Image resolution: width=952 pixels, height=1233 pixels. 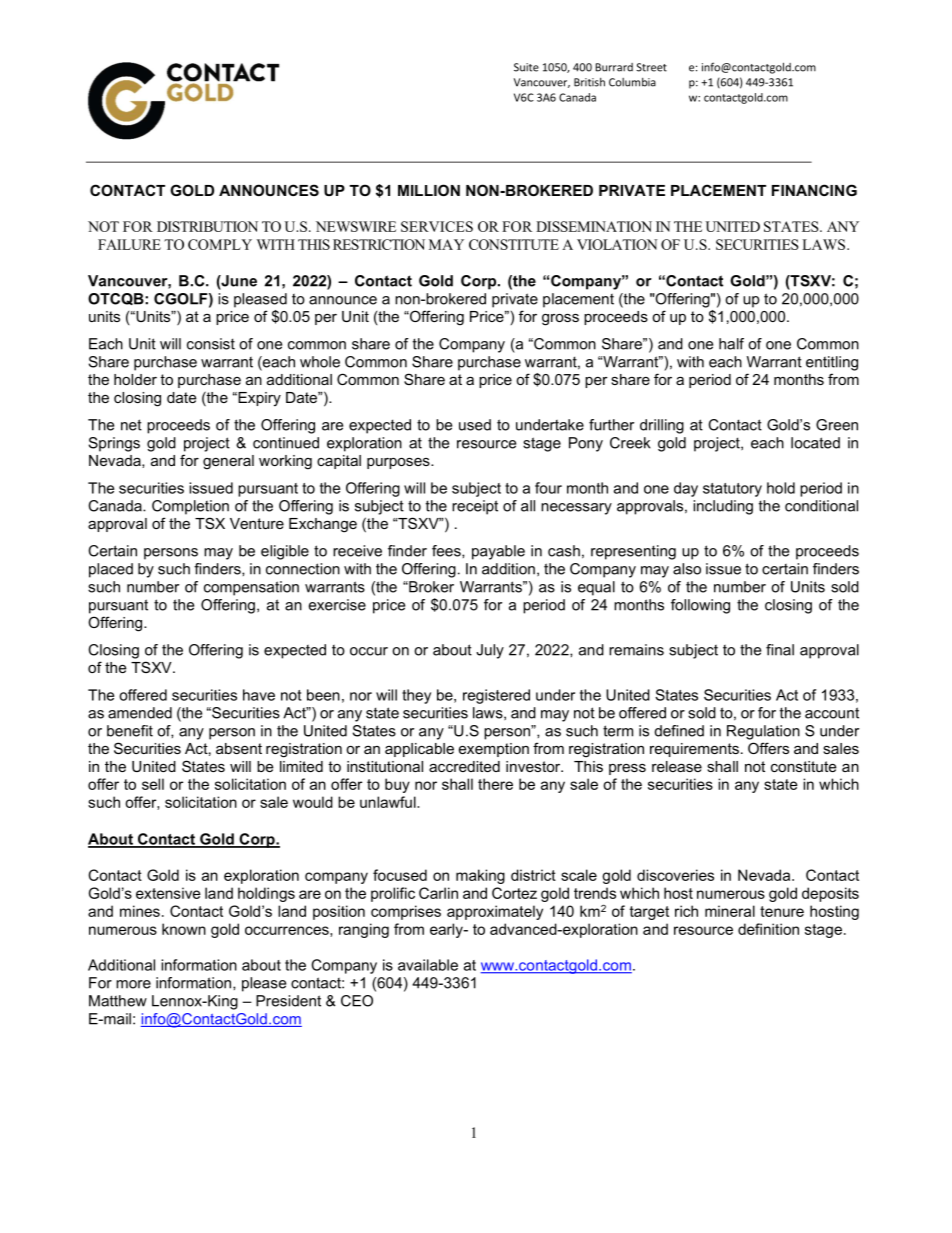 I want to click on fees, so click(x=447, y=551).
